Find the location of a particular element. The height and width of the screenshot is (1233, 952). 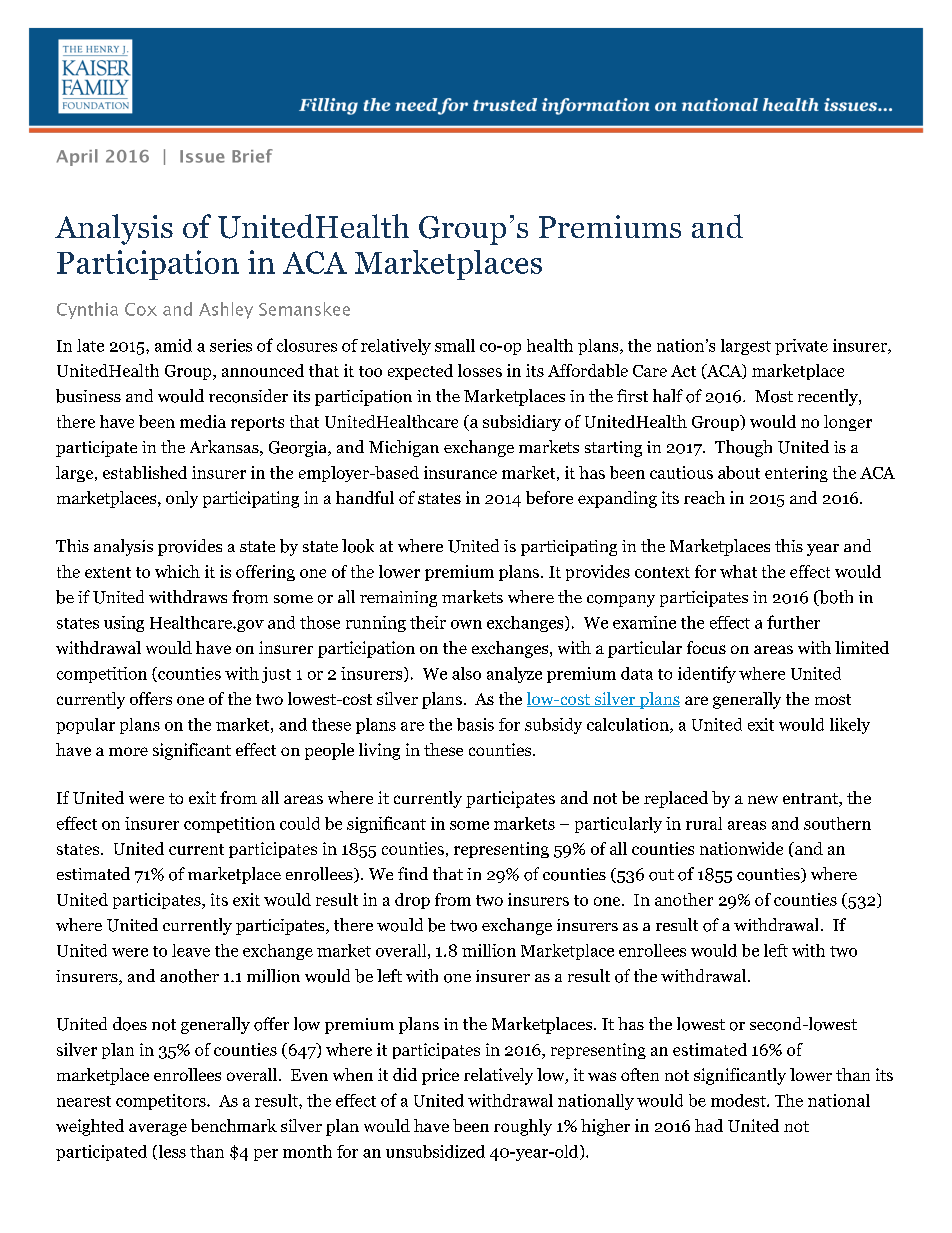

rural is located at coordinates (704, 823).
